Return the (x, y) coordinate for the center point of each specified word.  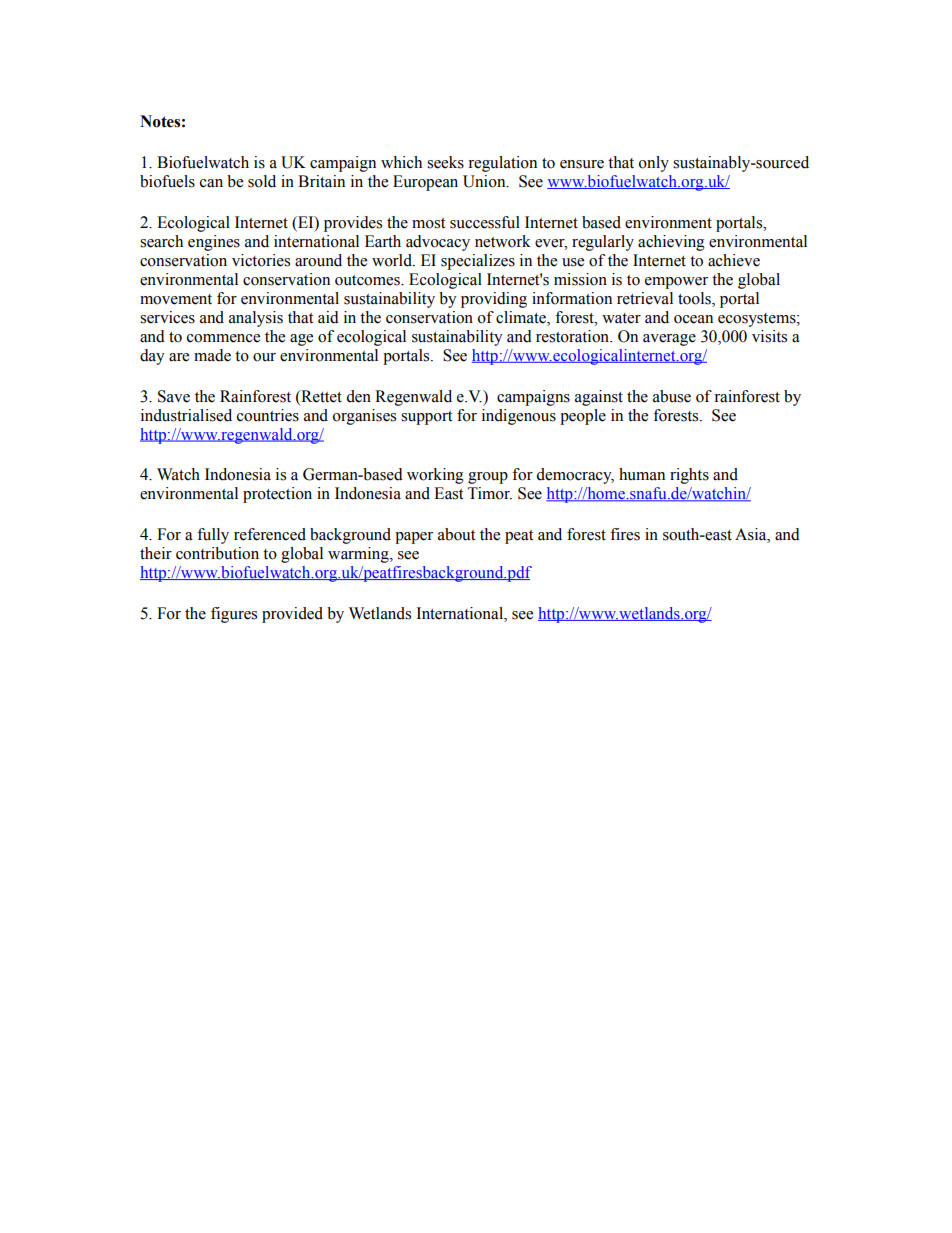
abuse (672, 396)
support (426, 418)
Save (174, 396)
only (654, 164)
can (211, 183)
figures (234, 615)
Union (485, 181)
